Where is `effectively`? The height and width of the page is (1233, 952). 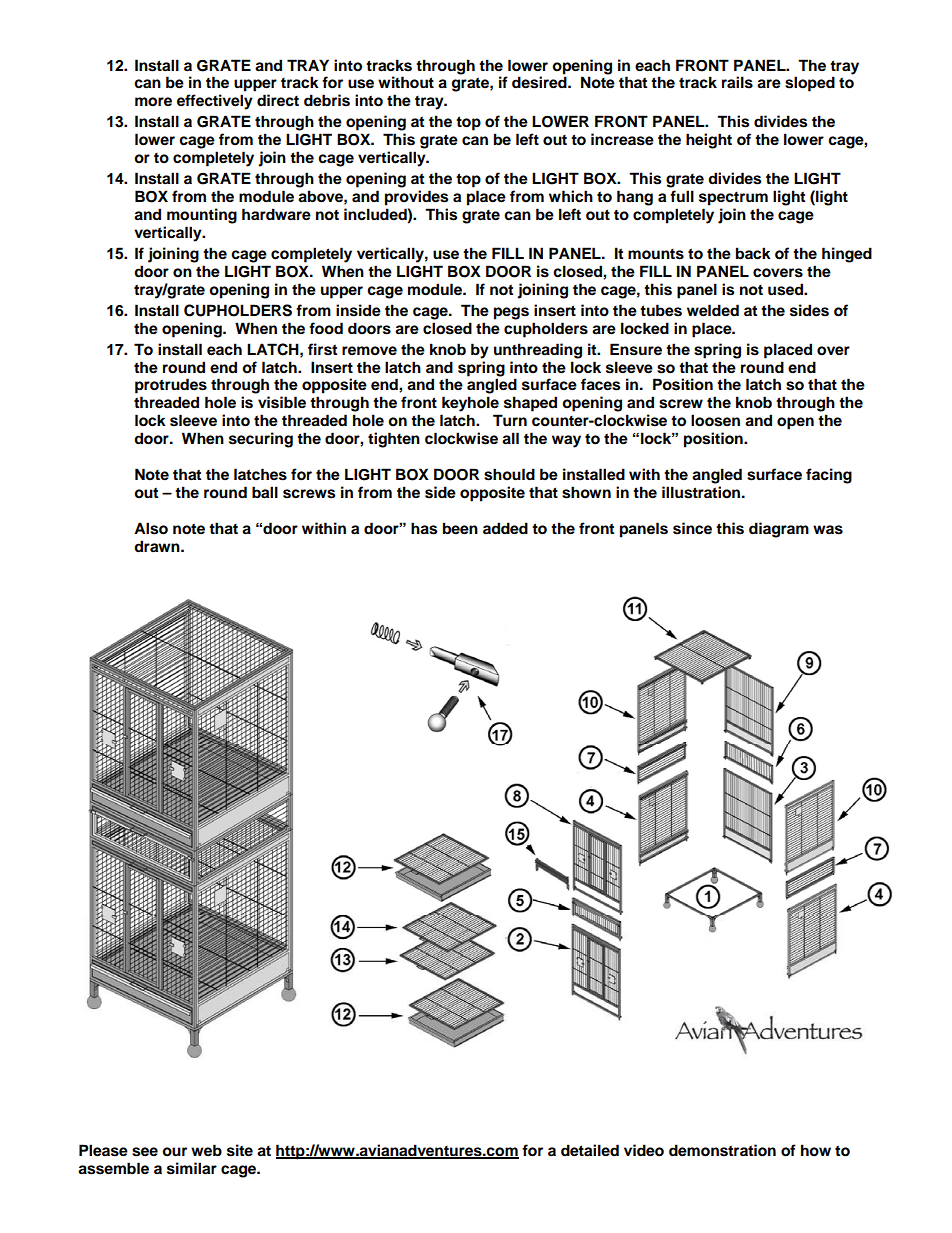 effectively is located at coordinates (215, 102).
